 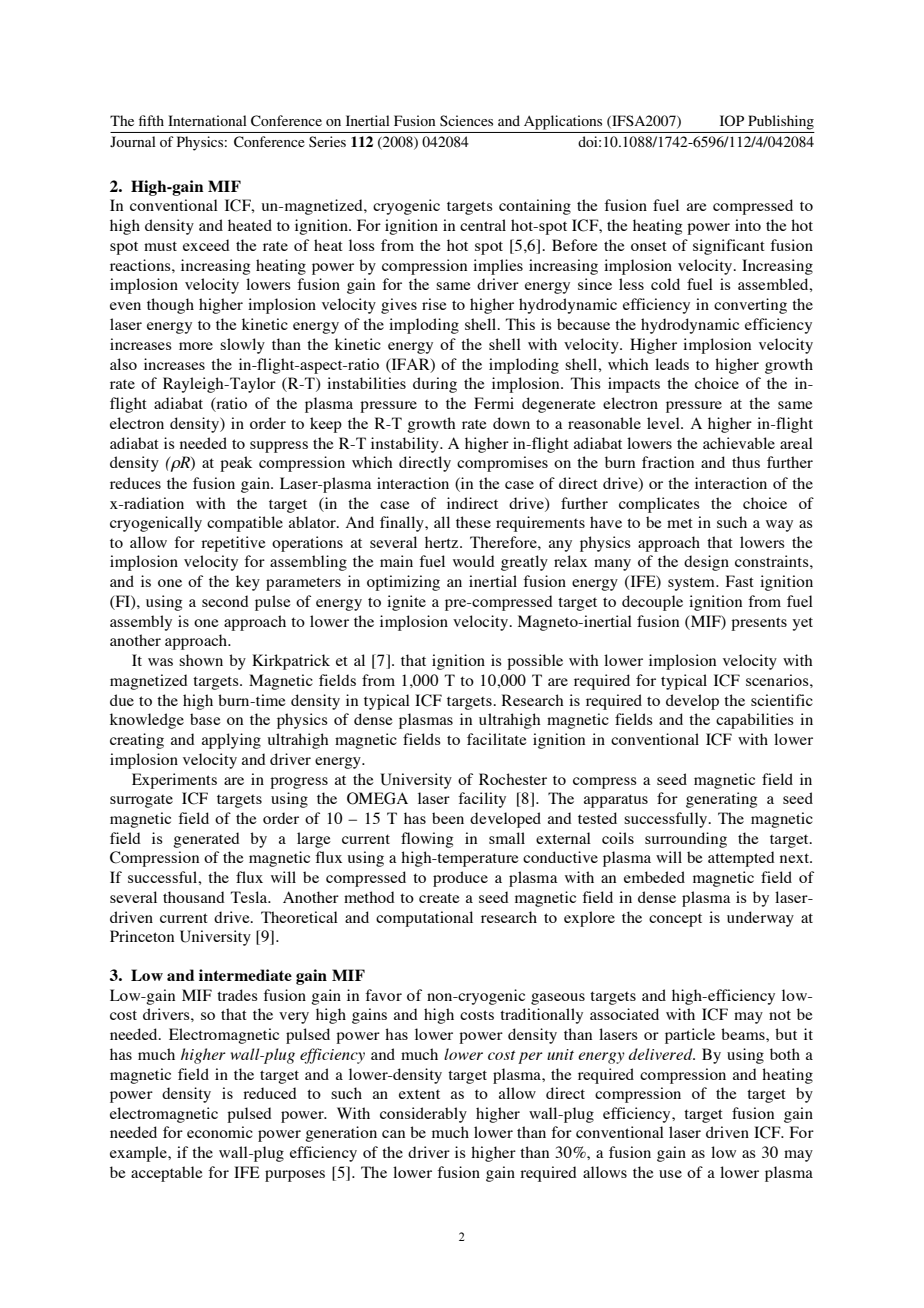 What do you see at coordinates (220, 1132) in the screenshot?
I see `economic` at bounding box center [220, 1132].
